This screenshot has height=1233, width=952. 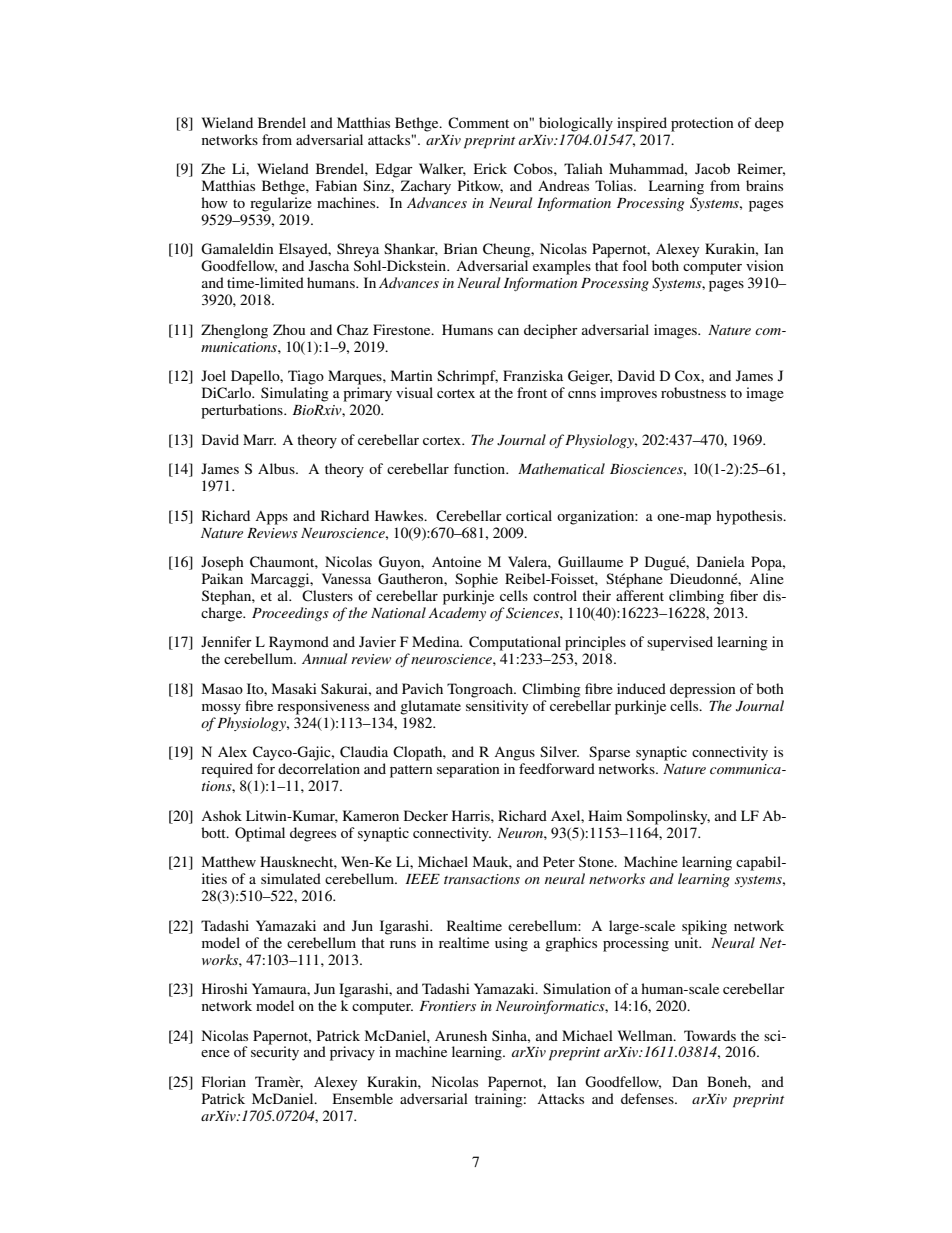 I want to click on security, so click(x=275, y=1052).
